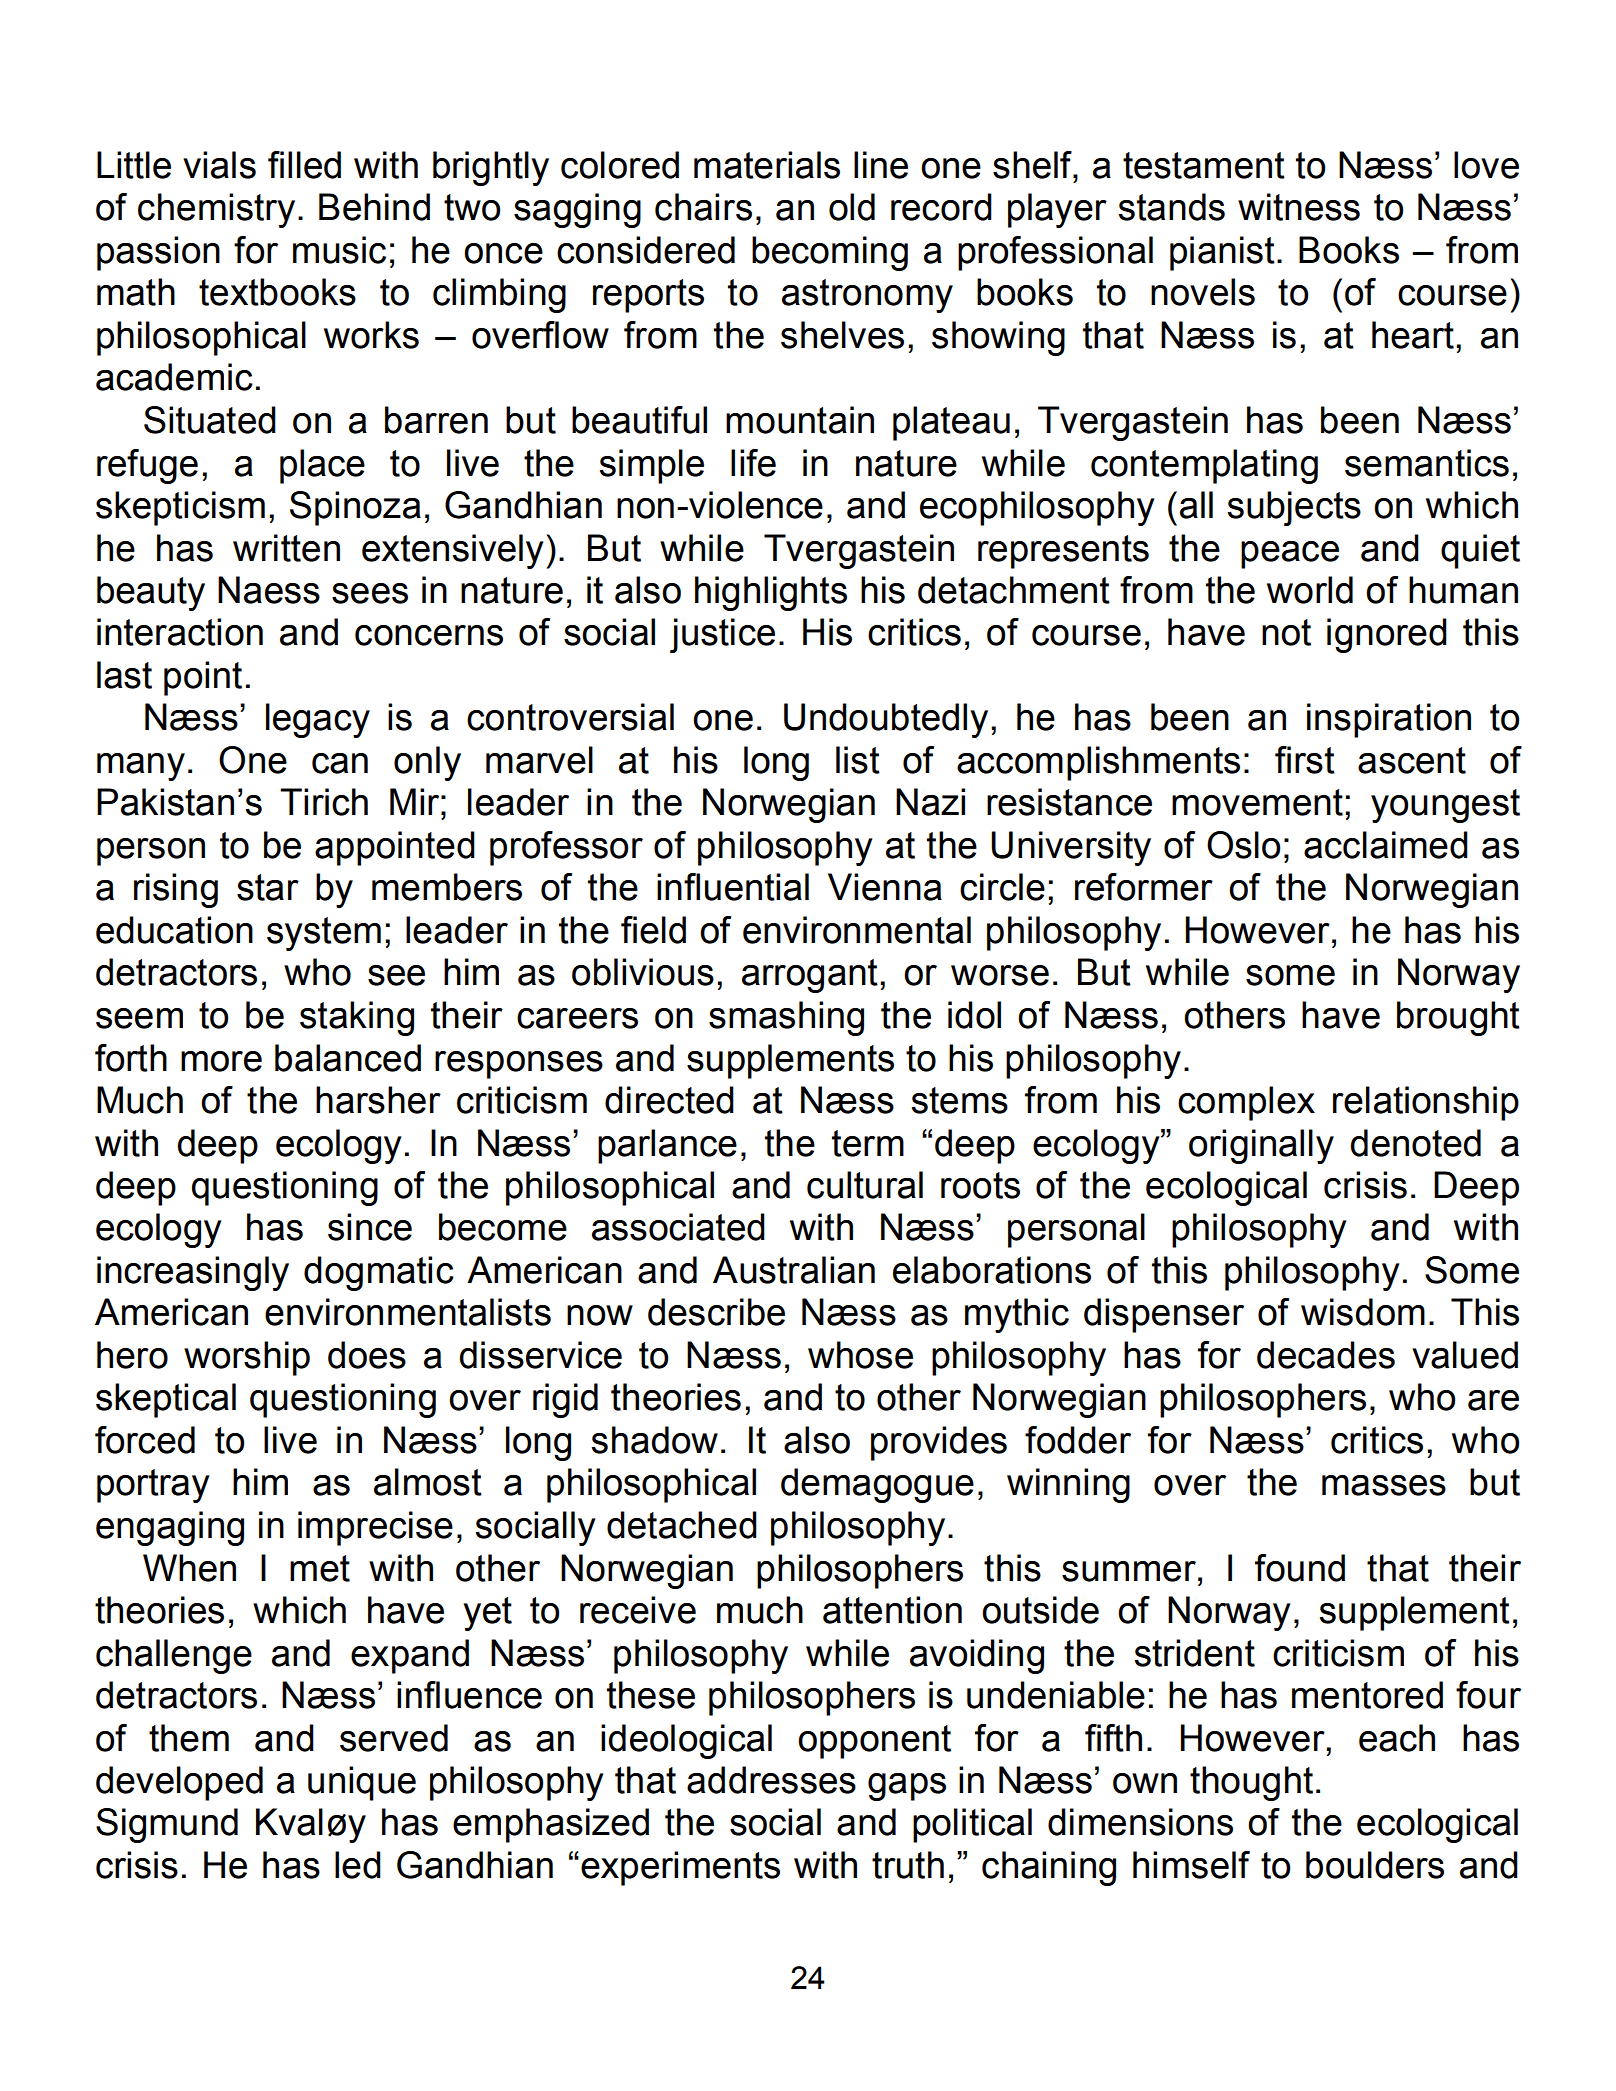 The image size is (1616, 2091). I want to click on old, so click(852, 207).
